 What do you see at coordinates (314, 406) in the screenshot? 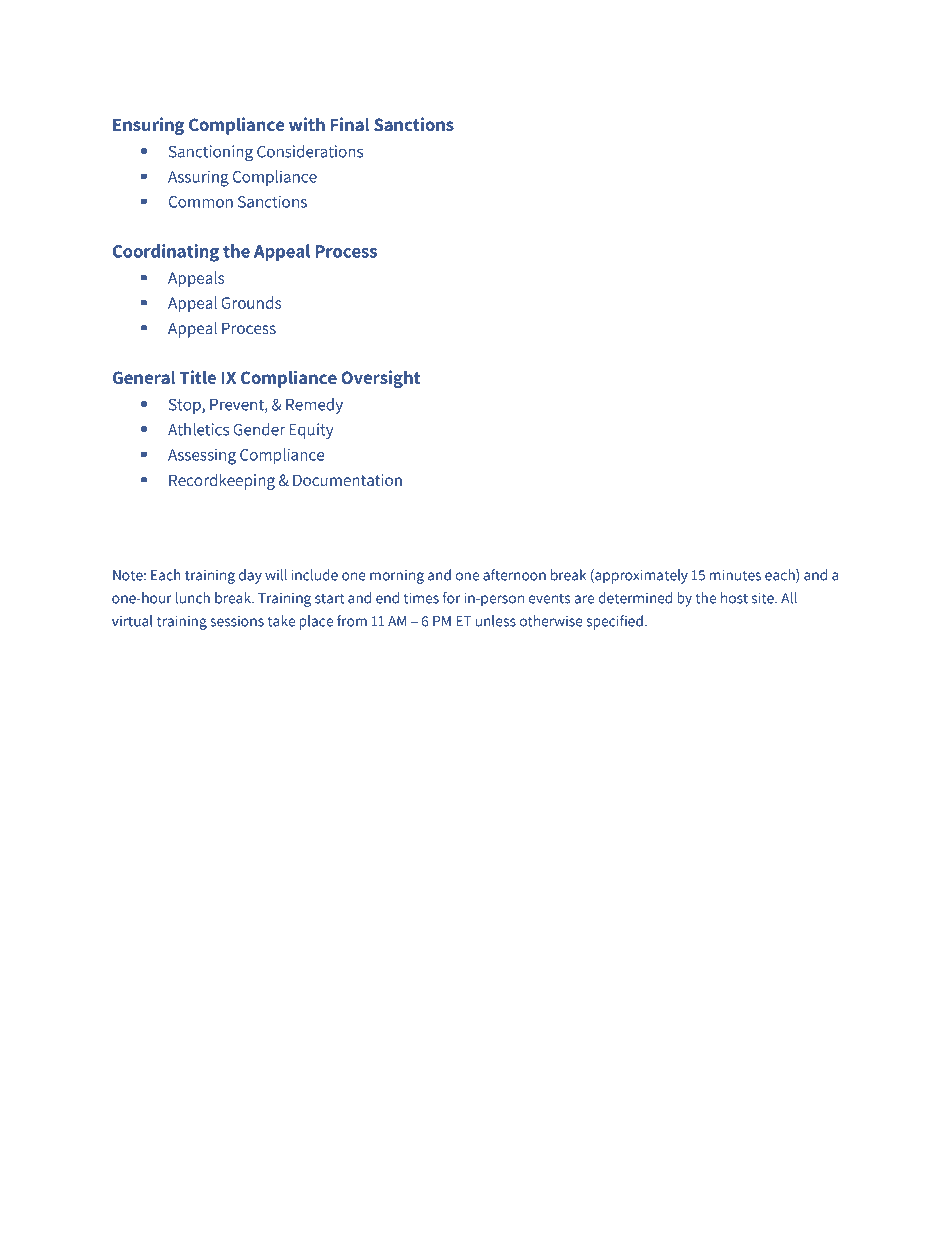
I see `Remedy` at bounding box center [314, 406].
